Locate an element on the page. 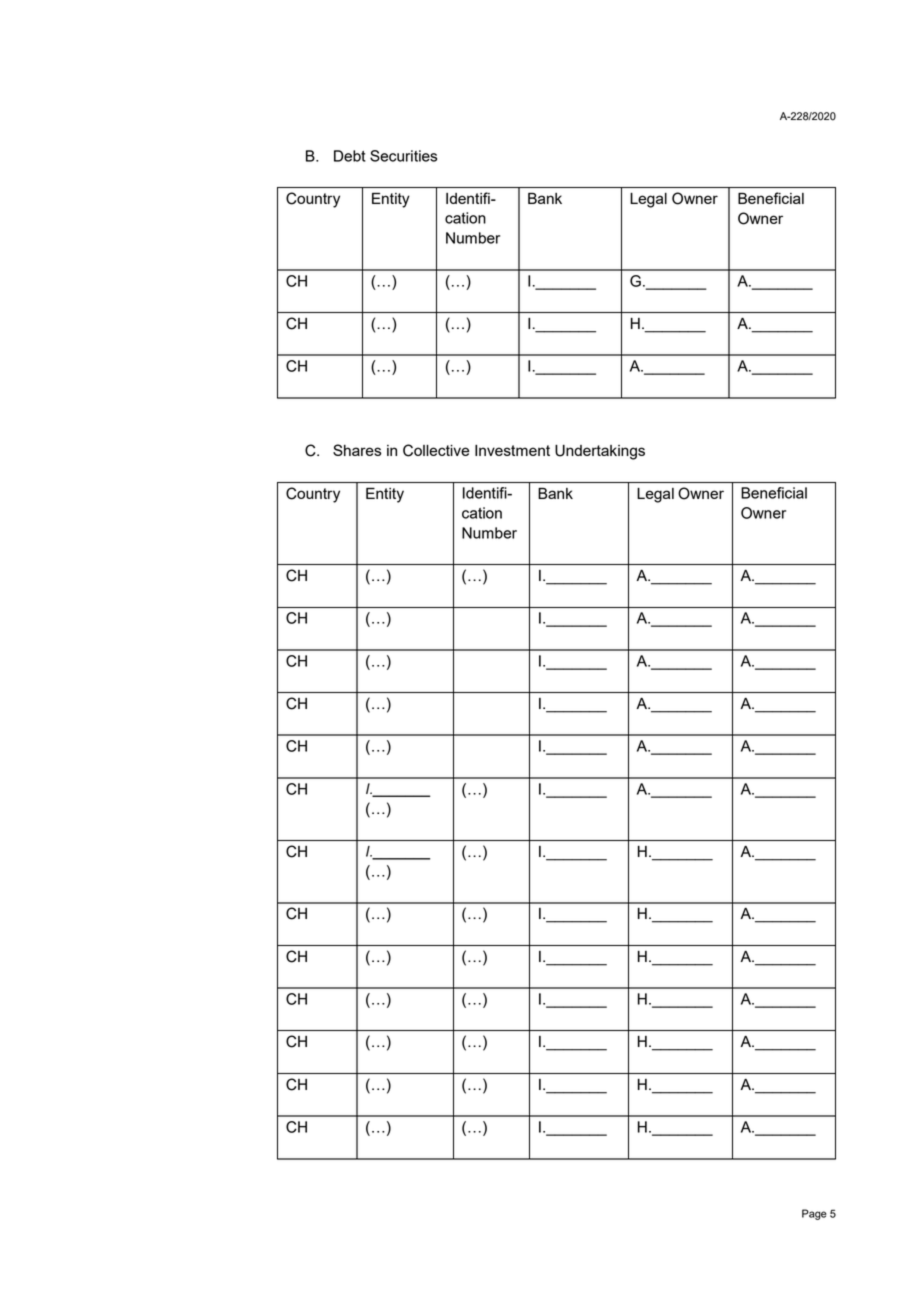 The height and width of the document is (1308, 924). Investment is located at coordinates (512, 450).
